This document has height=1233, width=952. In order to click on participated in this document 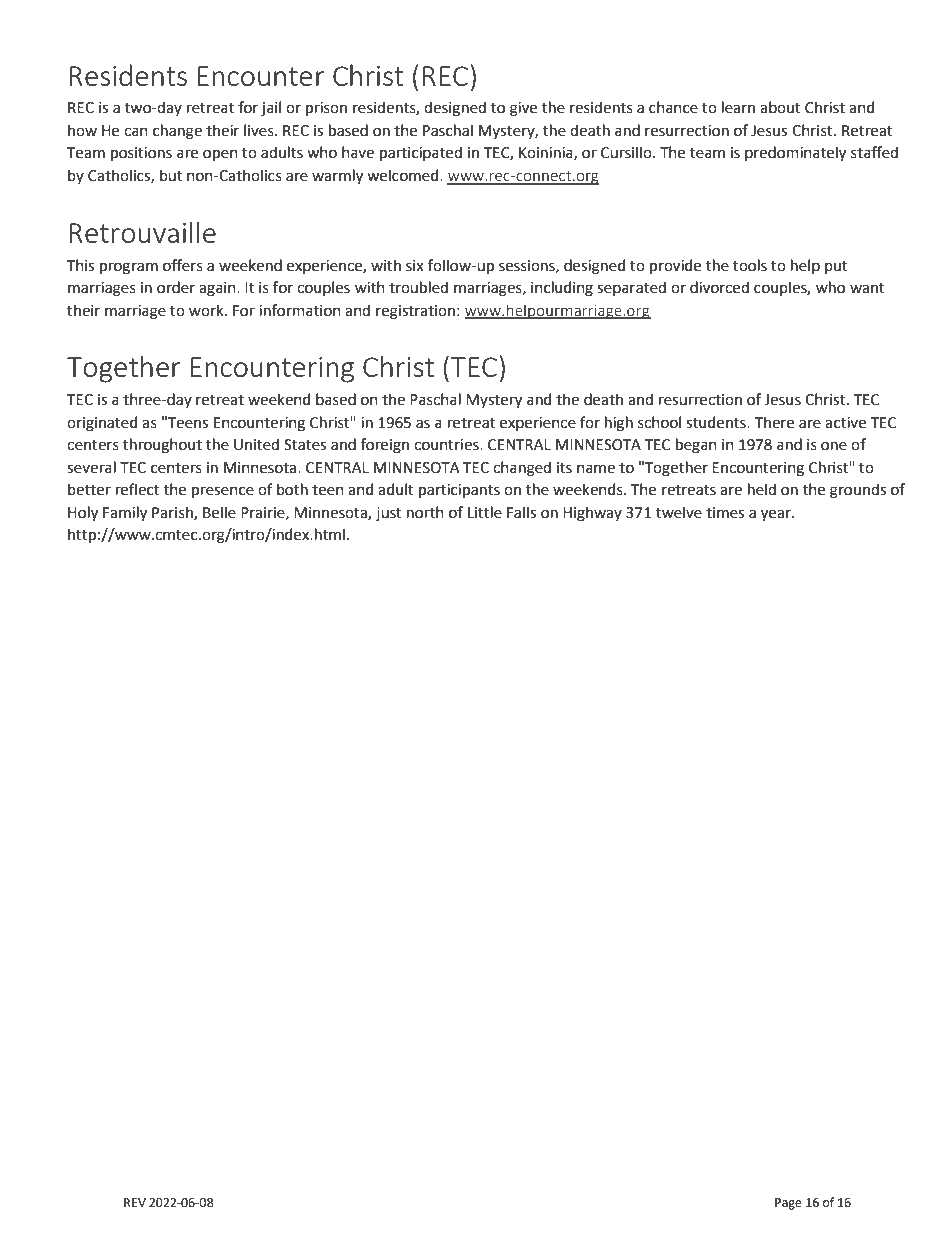, I will do `click(421, 153)`.
